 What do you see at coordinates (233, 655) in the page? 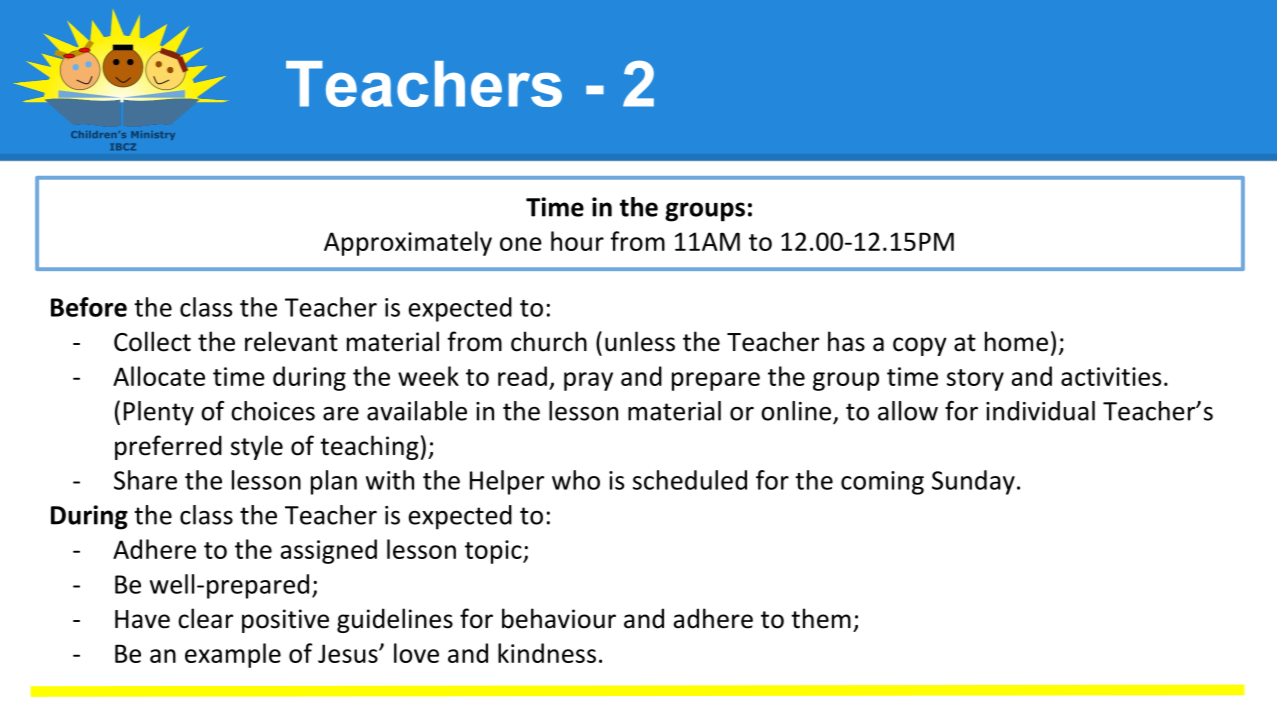
I see `example` at bounding box center [233, 655].
